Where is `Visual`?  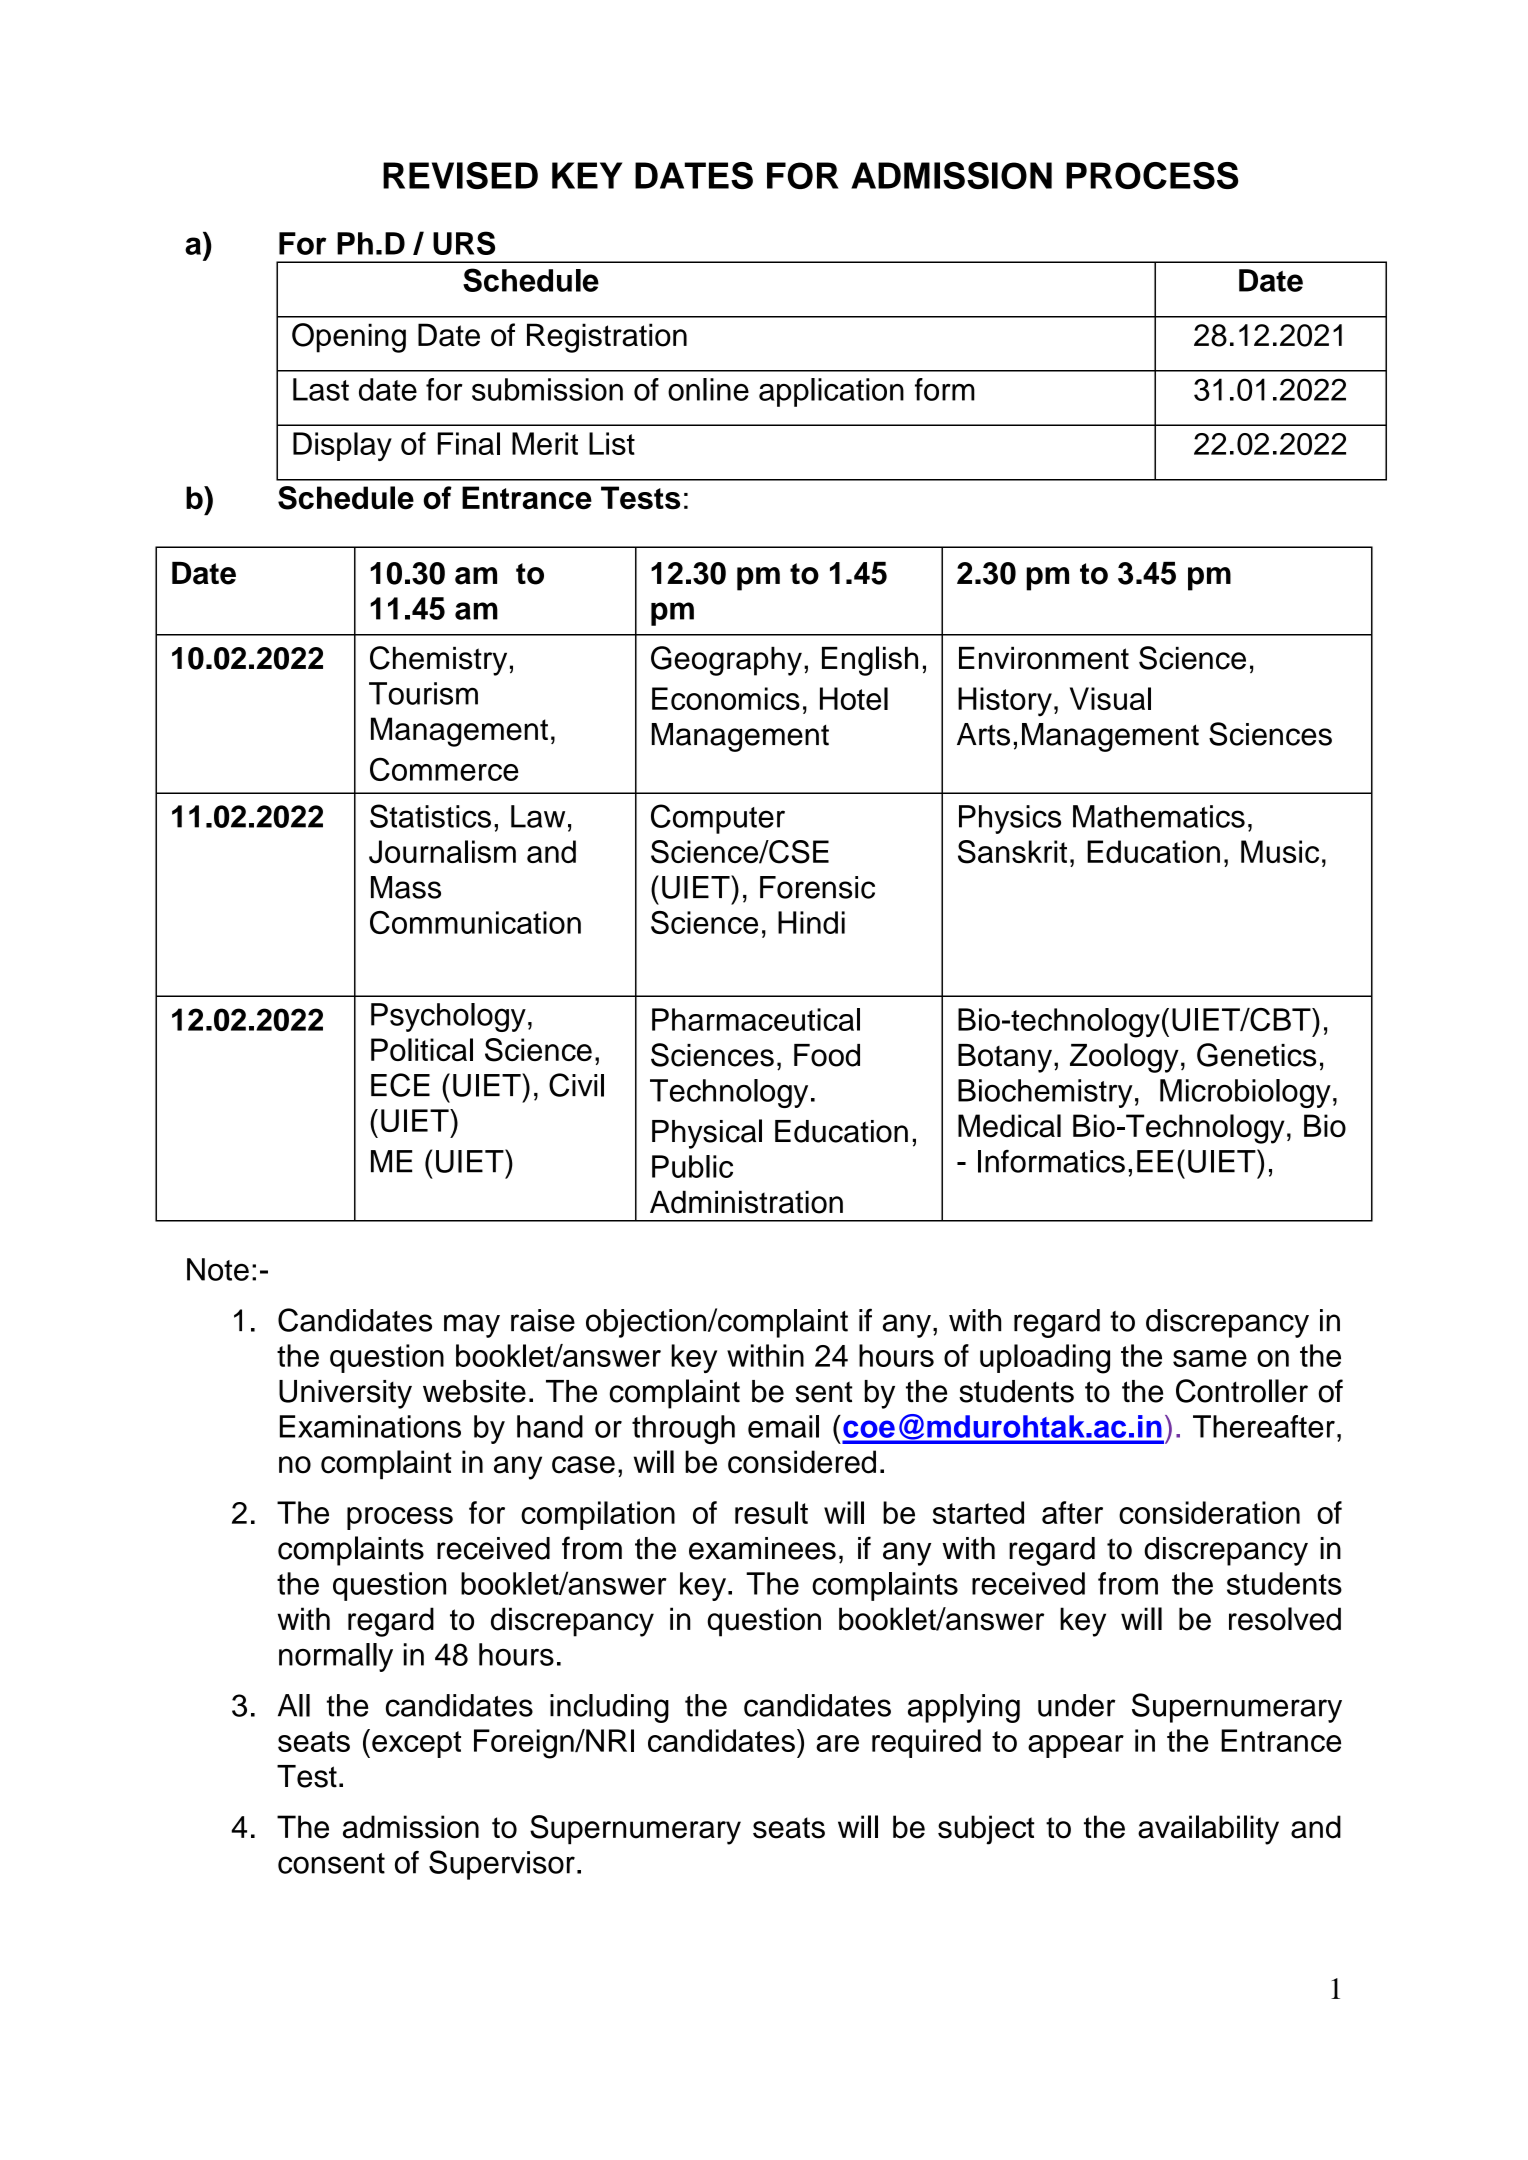 Visual is located at coordinates (1110, 698).
